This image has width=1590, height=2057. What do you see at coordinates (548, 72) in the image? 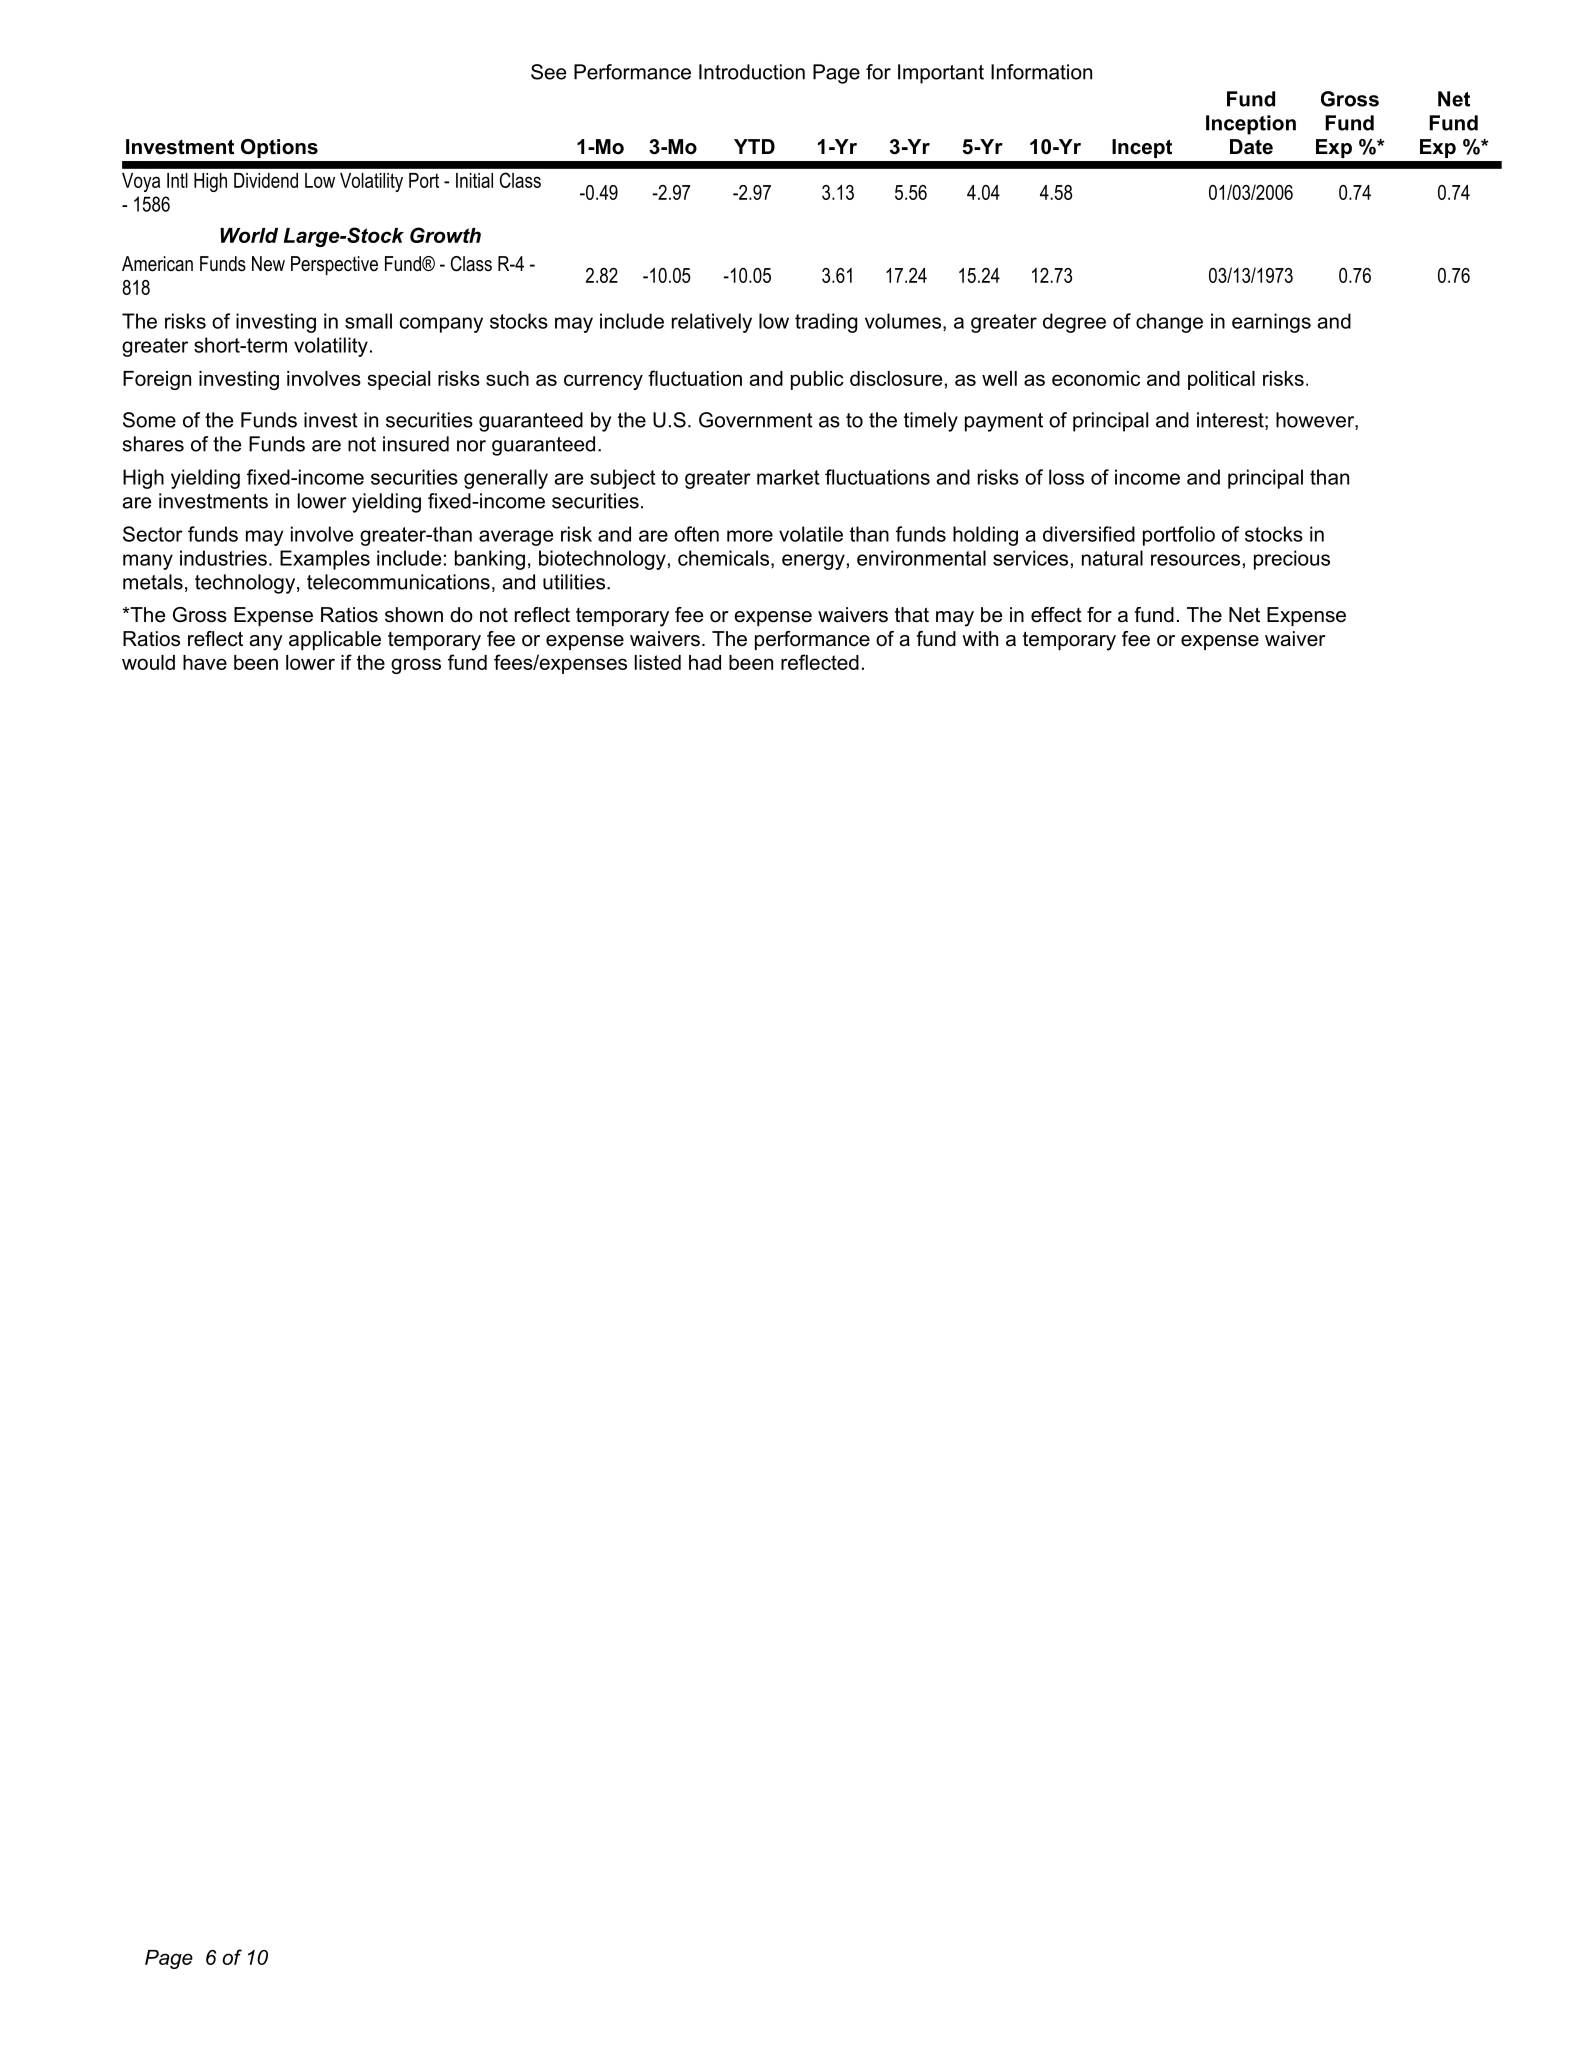
I see `See` at bounding box center [548, 72].
